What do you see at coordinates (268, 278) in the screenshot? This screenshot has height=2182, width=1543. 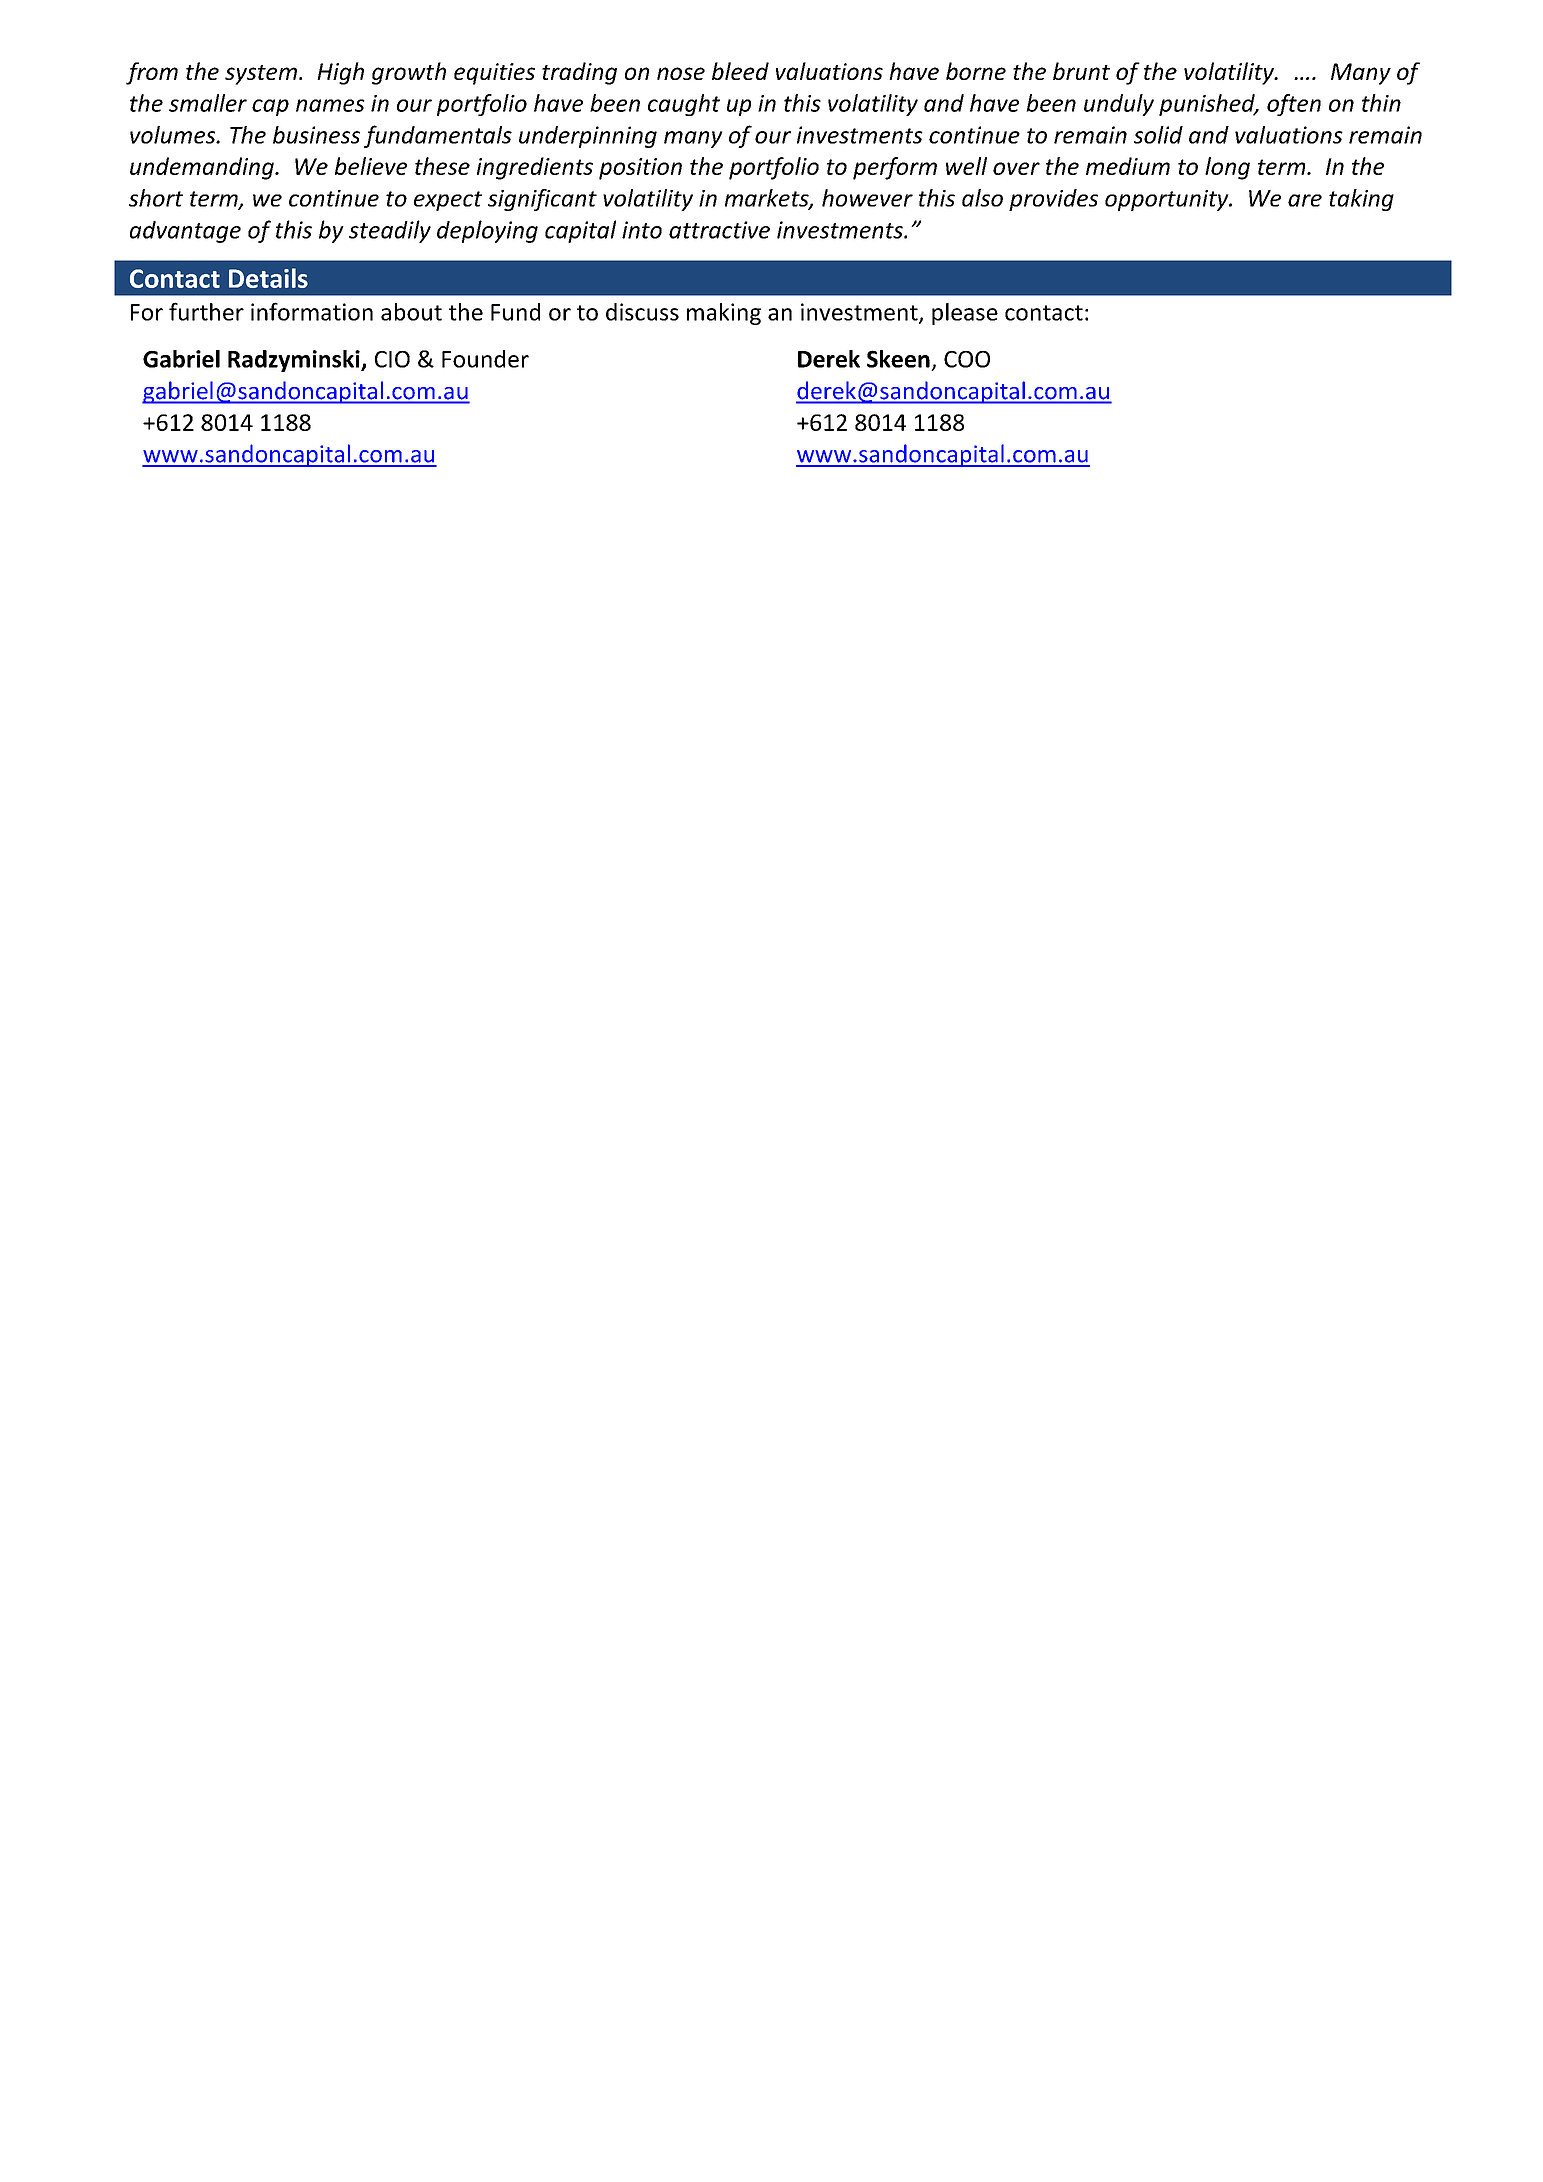 I see `Details` at bounding box center [268, 278].
